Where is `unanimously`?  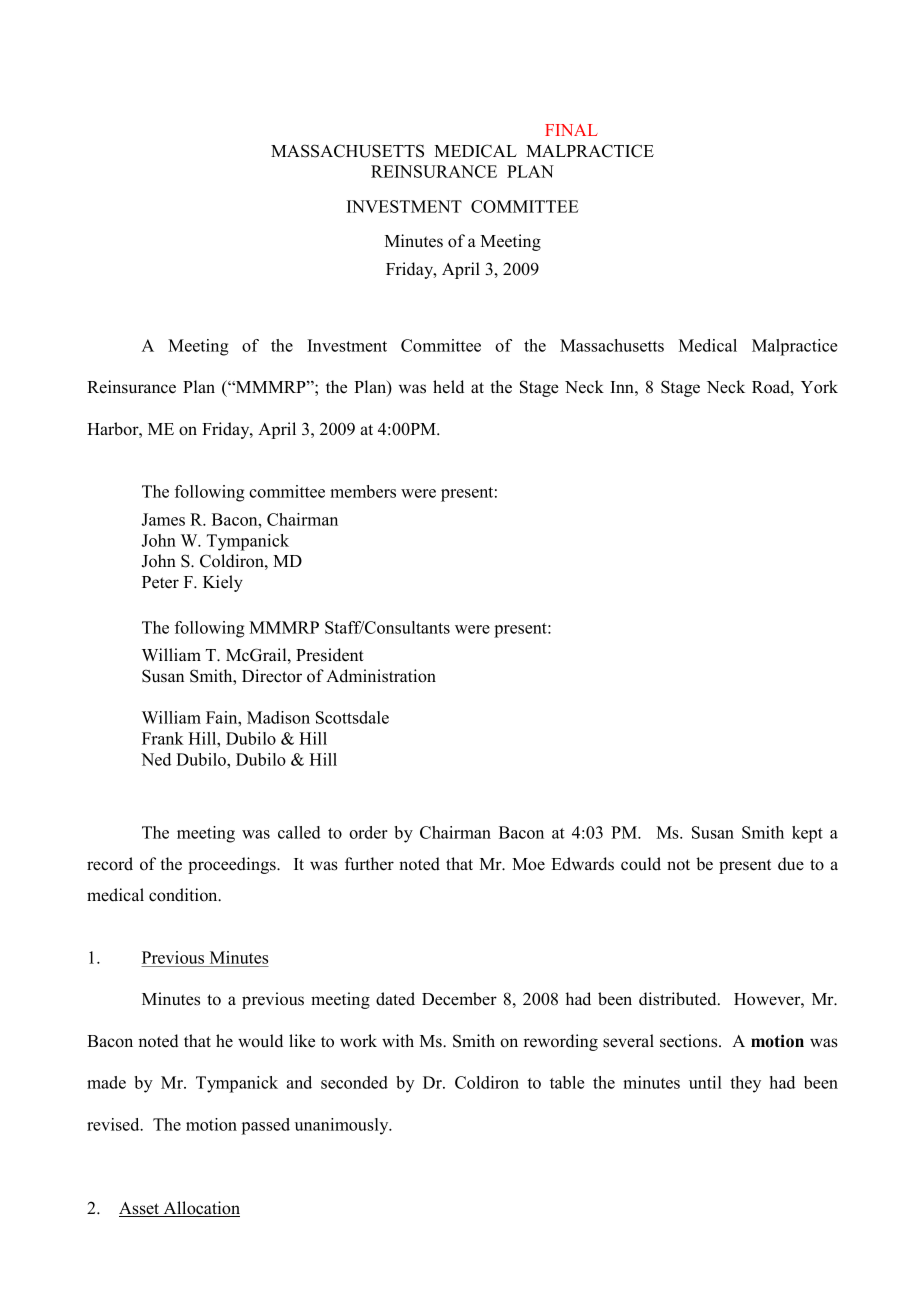 unanimously is located at coordinates (343, 1126).
